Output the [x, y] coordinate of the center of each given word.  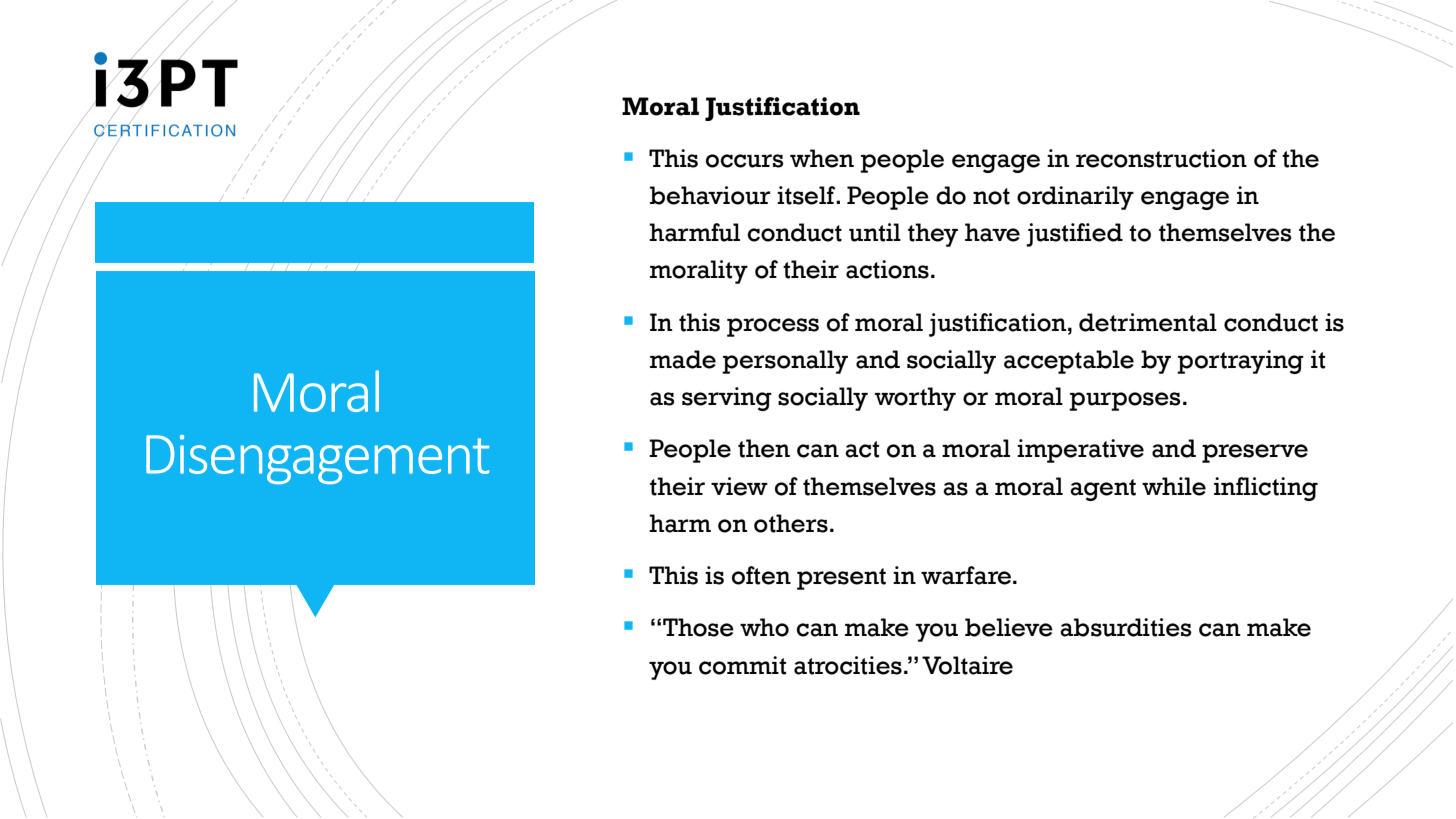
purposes [1125, 401]
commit [742, 665]
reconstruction [1161, 158]
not [991, 196]
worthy [915, 399]
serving [727, 399]
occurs [745, 161]
